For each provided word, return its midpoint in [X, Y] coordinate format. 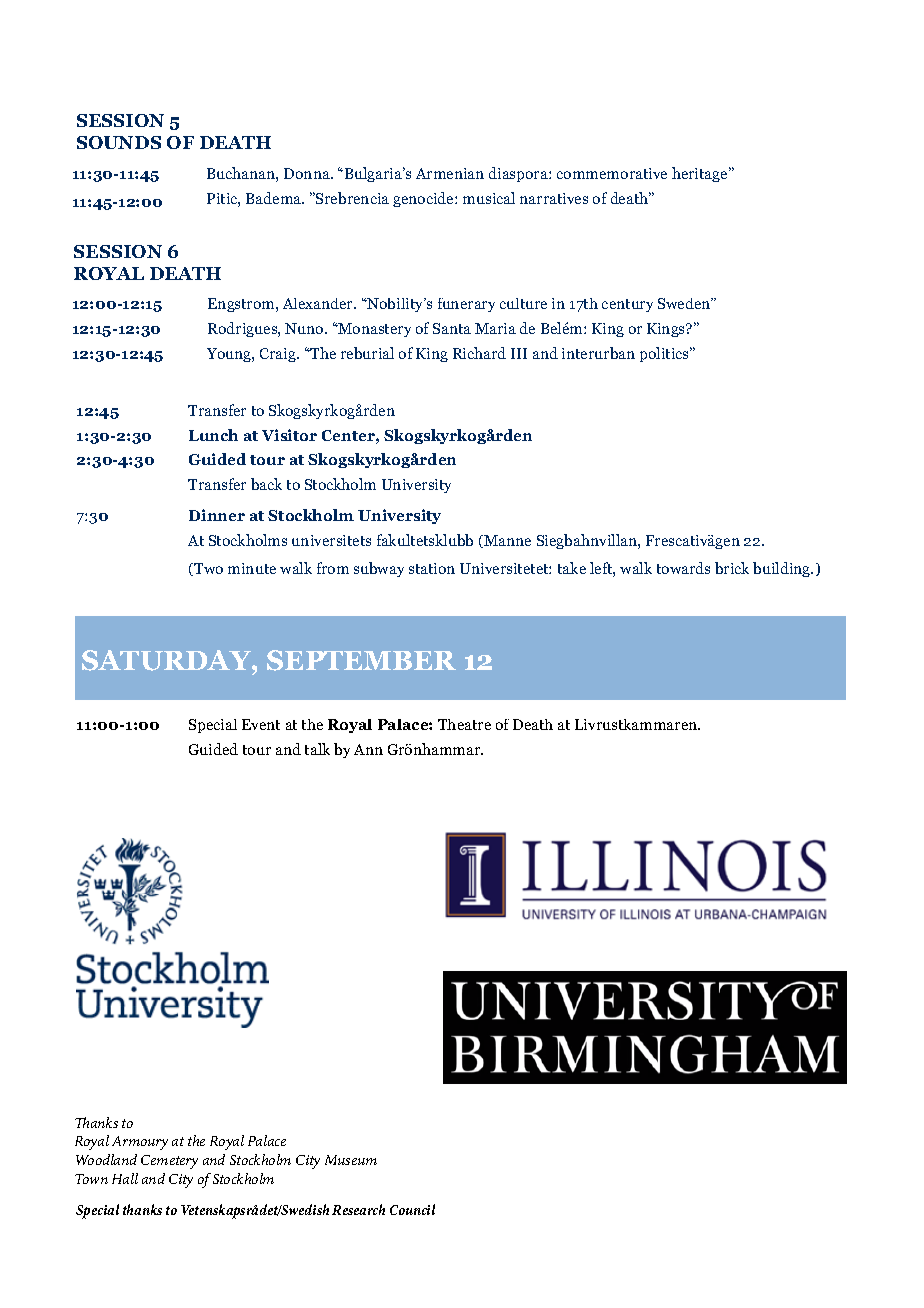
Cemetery [169, 1162]
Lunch [213, 435]
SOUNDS [119, 142]
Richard [479, 353]
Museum [351, 1160]
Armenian [450, 173]
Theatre [464, 724]
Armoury [140, 1143]
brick [732, 568]
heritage [701, 174]
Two [207, 569]
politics [665, 354]
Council [412, 1209]
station [432, 568]
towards [683, 568]
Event [261, 724]
